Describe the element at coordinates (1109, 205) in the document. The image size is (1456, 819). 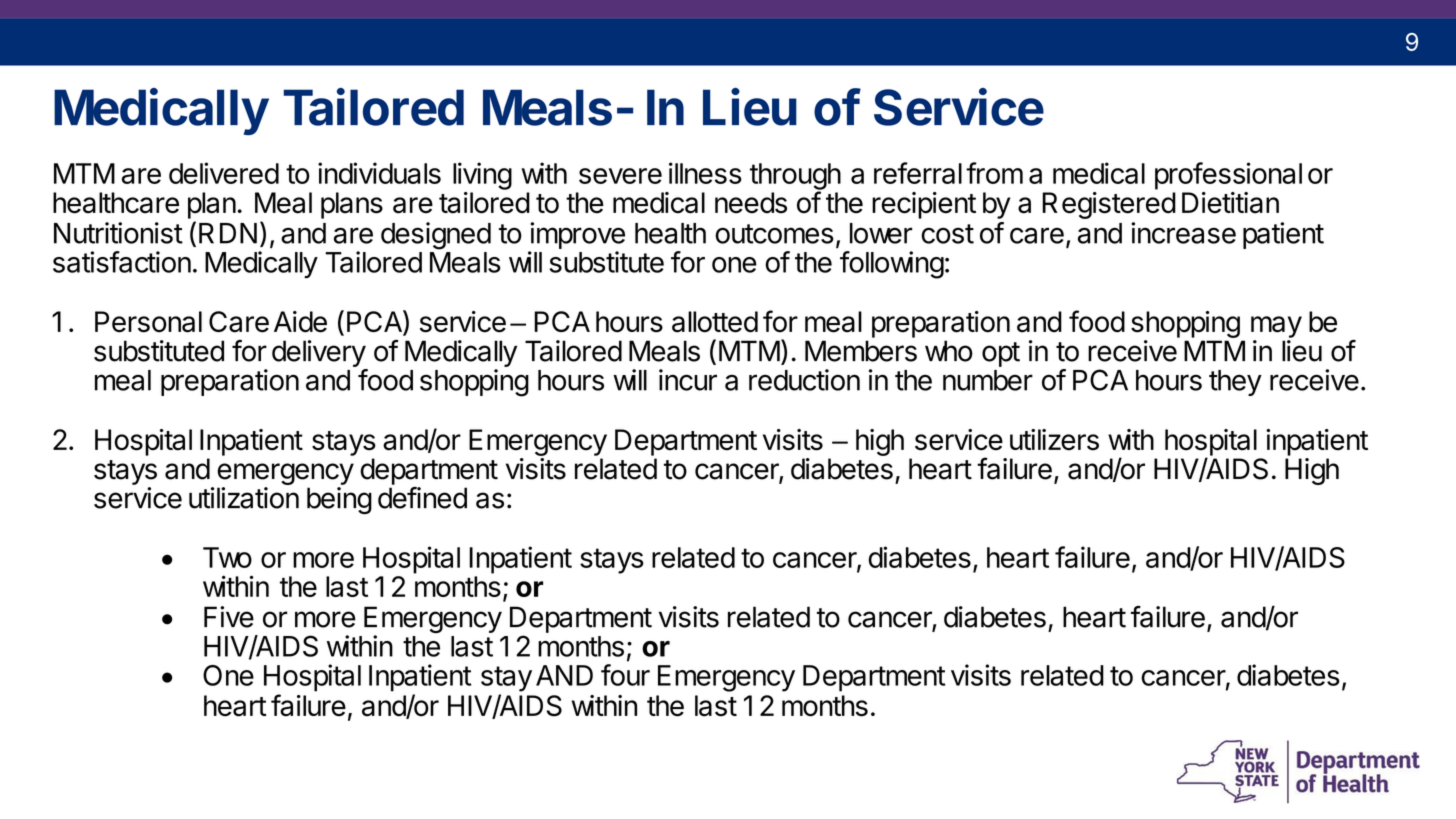
I see `Registered` at that location.
